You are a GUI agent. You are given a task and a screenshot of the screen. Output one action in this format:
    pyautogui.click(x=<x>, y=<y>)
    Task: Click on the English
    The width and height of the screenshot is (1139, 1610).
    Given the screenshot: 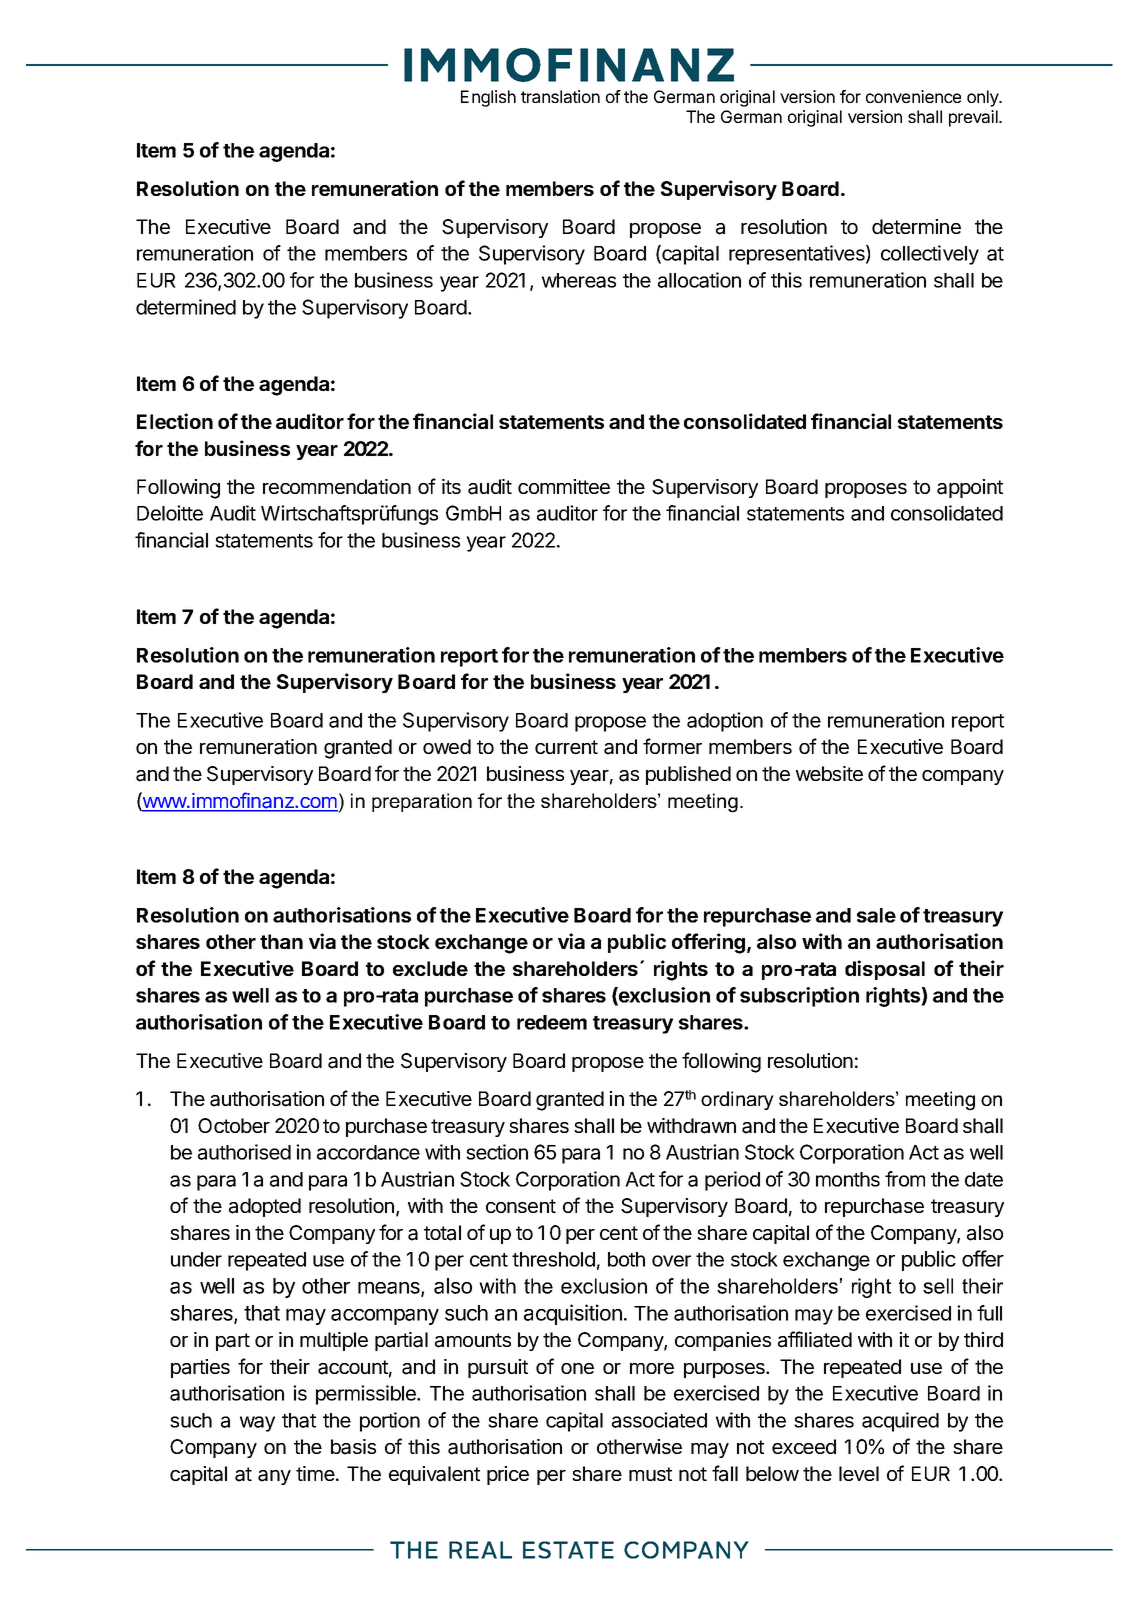 What is the action you would take?
    pyautogui.click(x=488, y=98)
